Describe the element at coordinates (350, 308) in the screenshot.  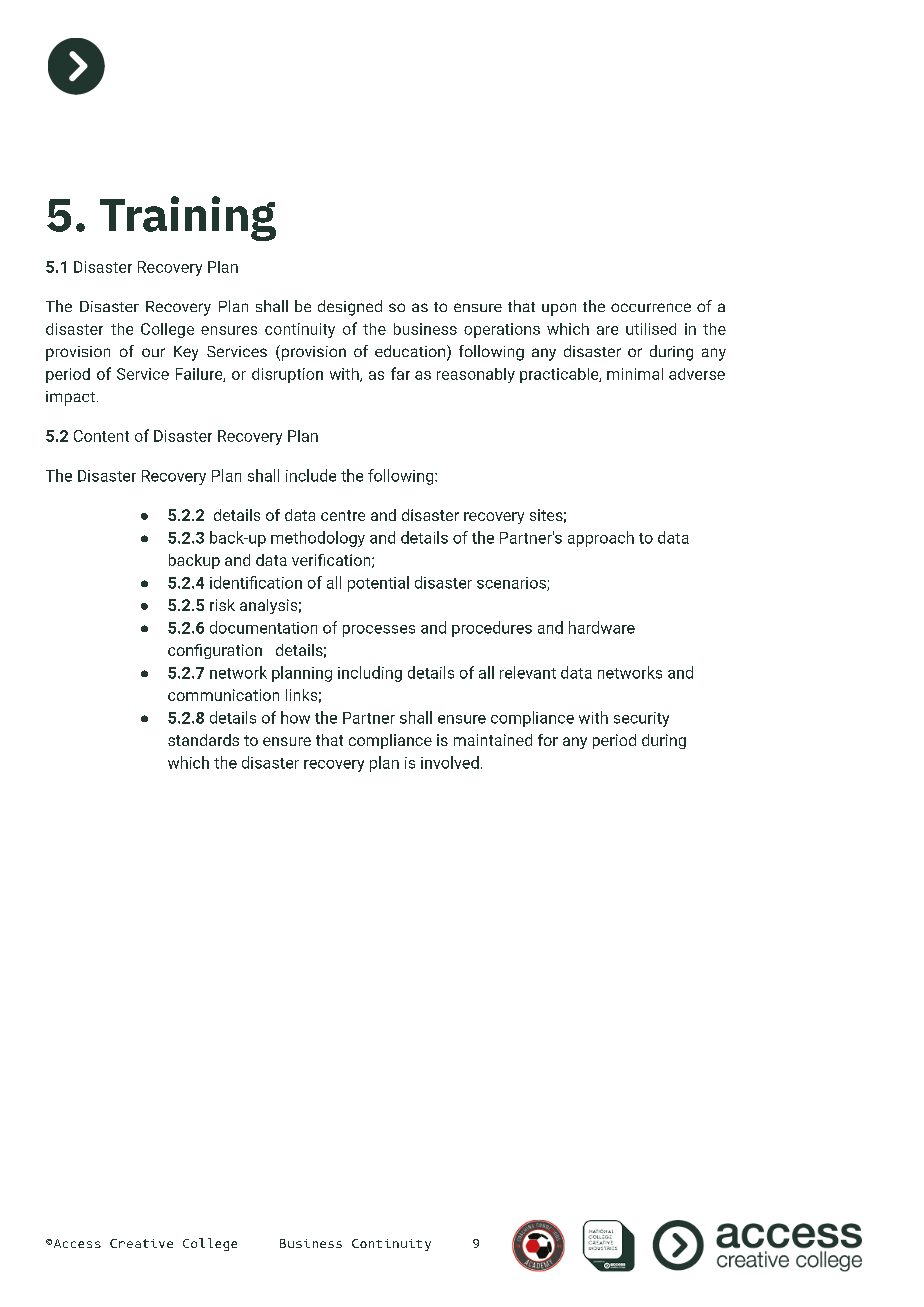
I see `designed` at that location.
